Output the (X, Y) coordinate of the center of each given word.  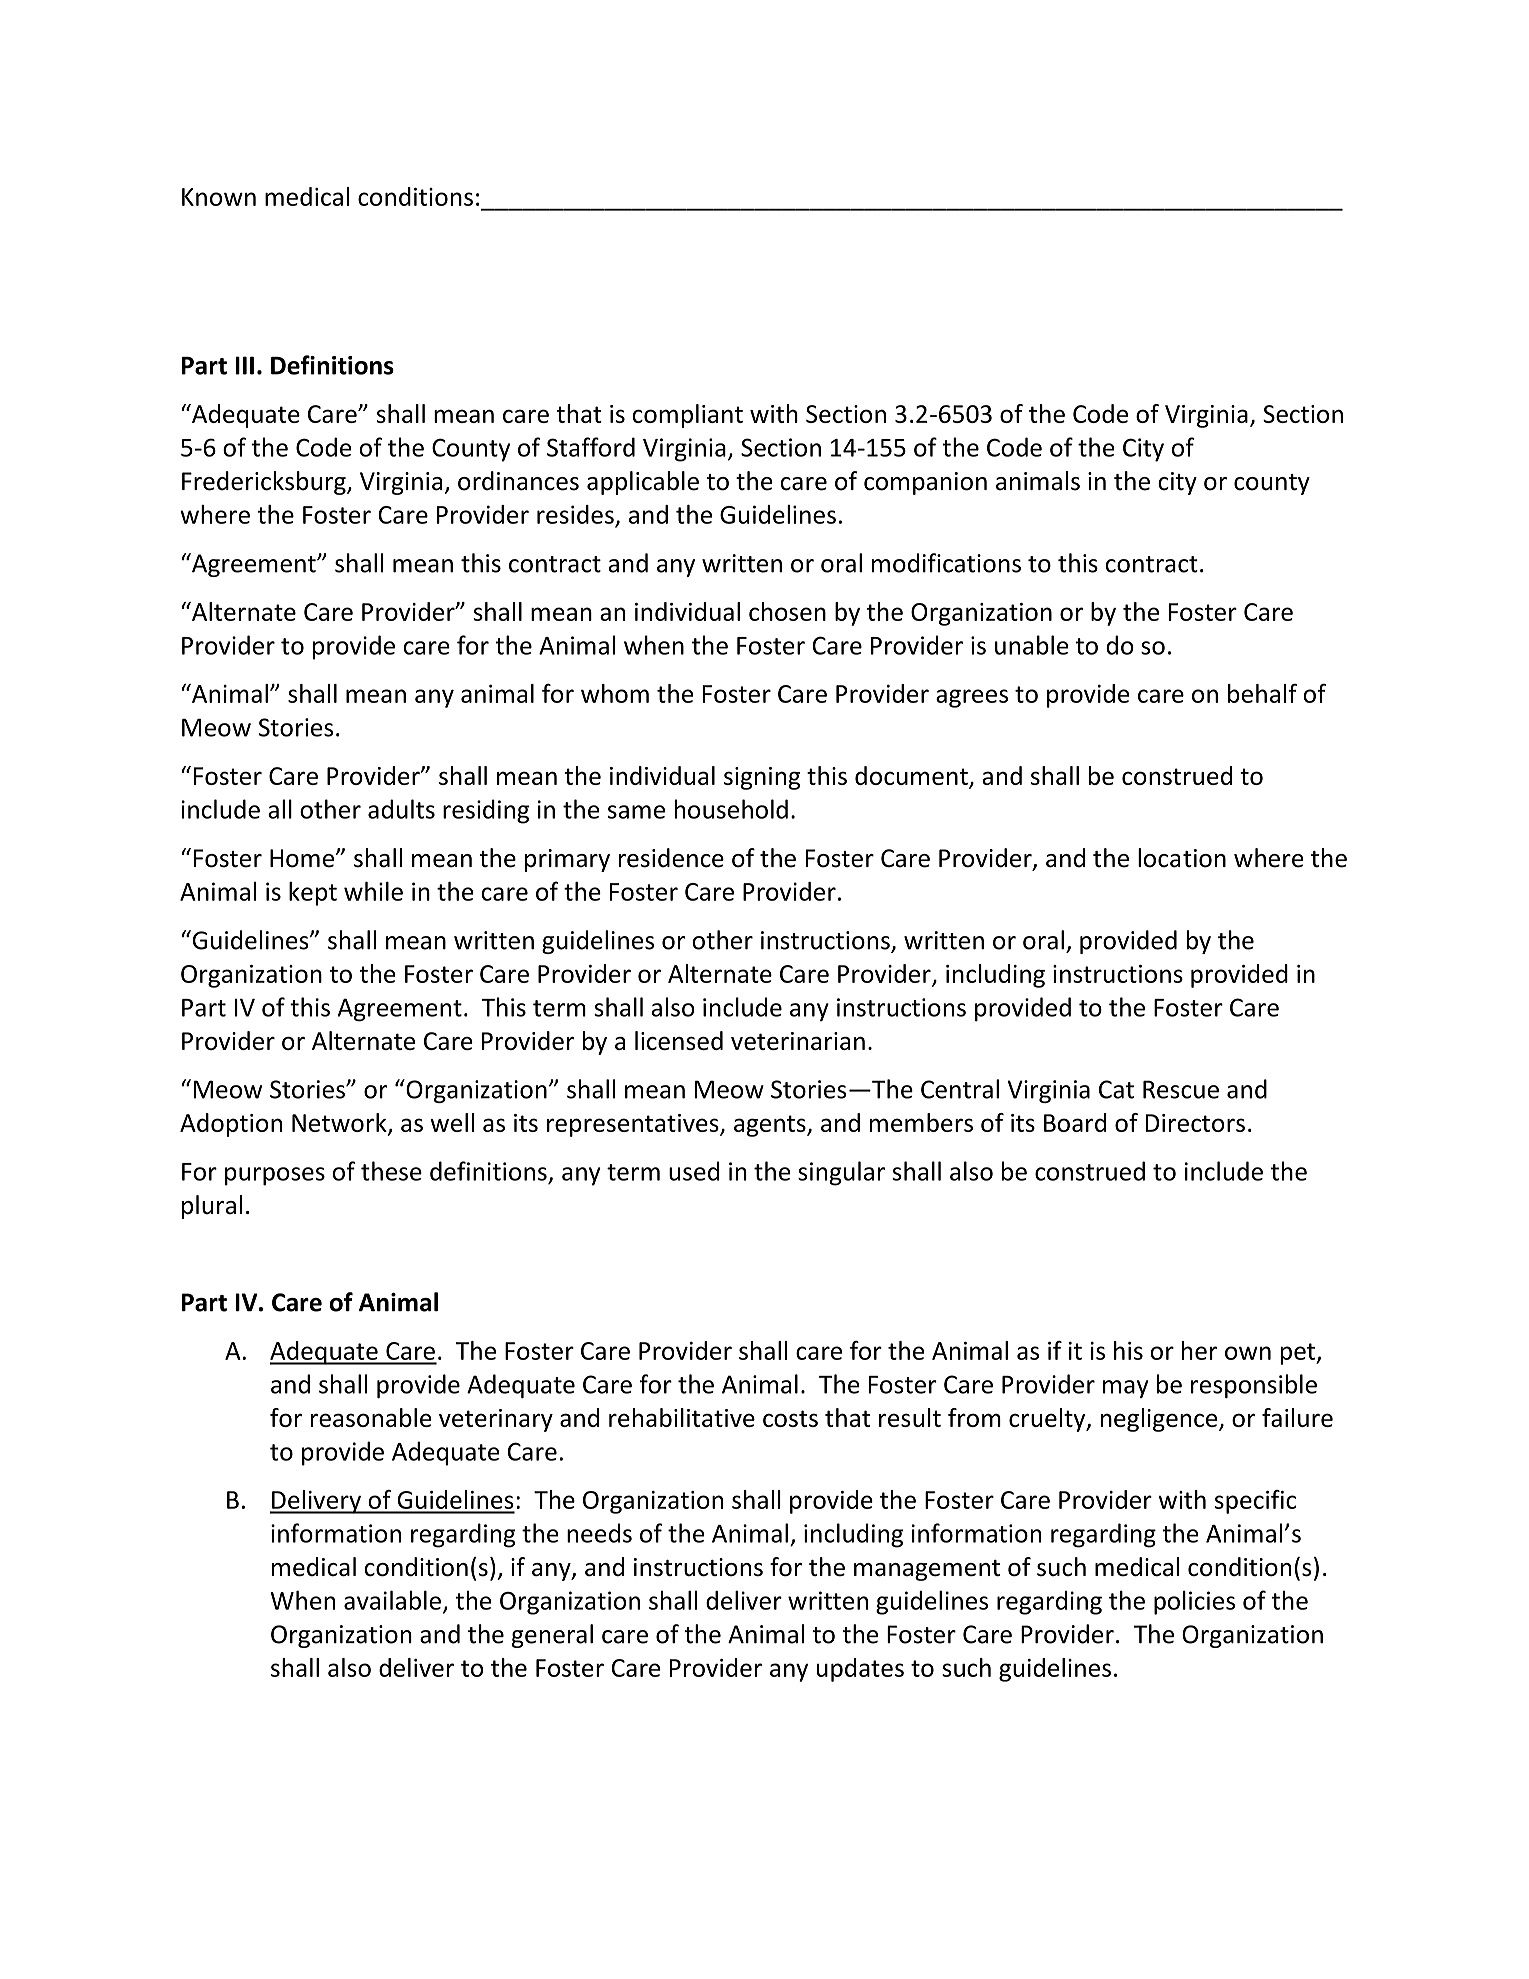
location (1182, 858)
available (392, 1600)
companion (925, 483)
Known (219, 197)
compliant (687, 416)
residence (671, 858)
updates (860, 1670)
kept (313, 894)
